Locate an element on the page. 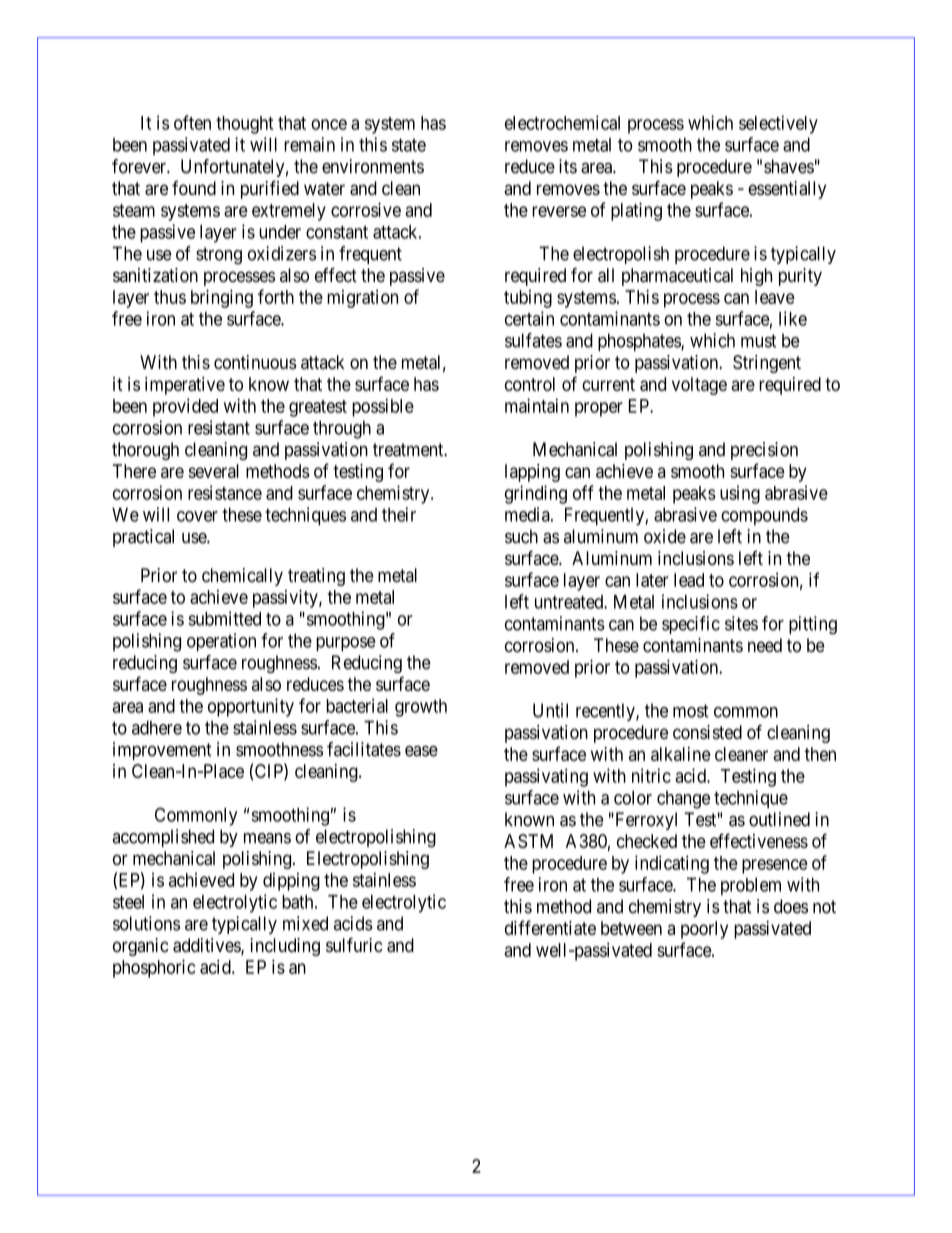  often is located at coordinates (192, 122).
